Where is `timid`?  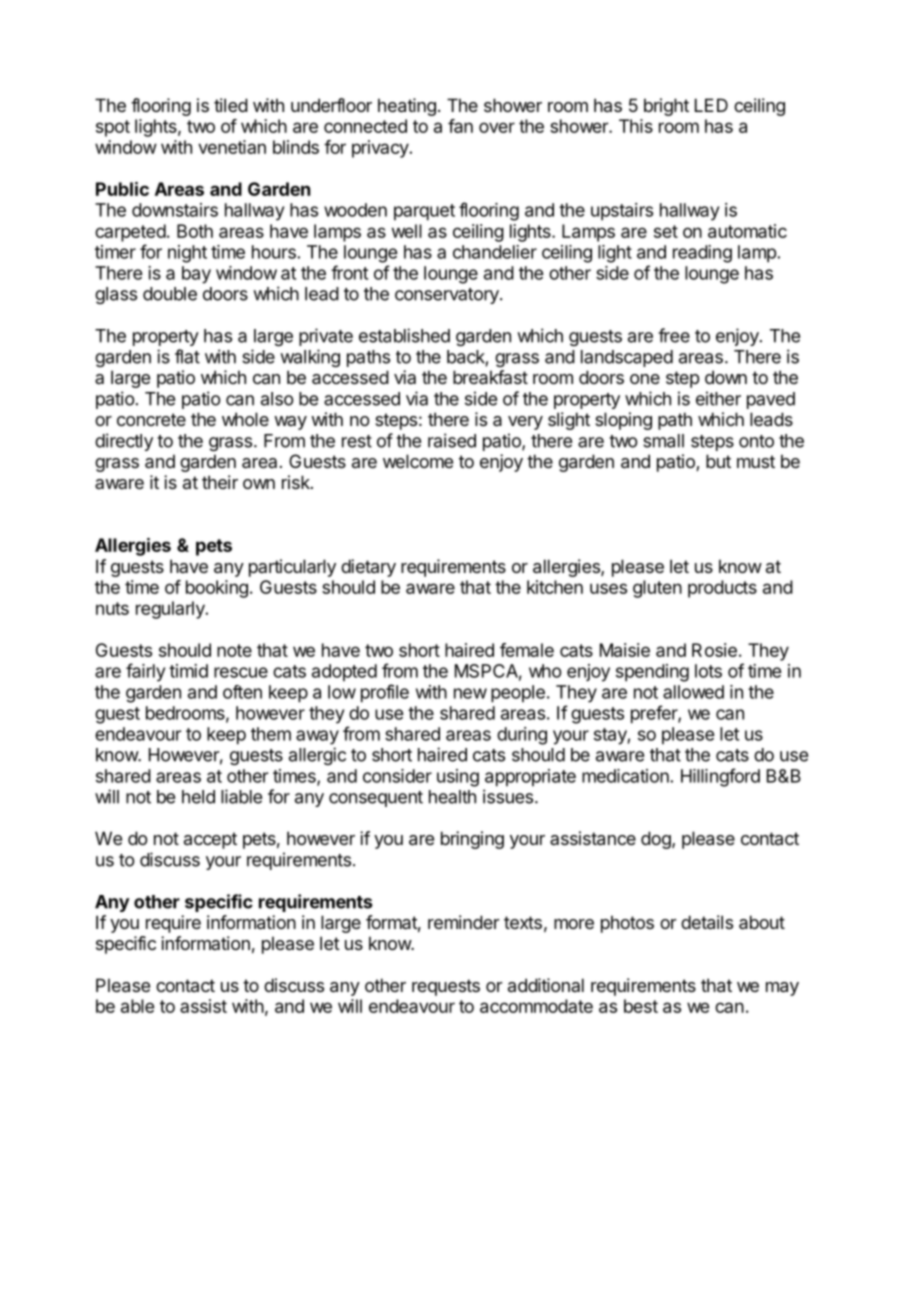
timid is located at coordinates (188, 671).
